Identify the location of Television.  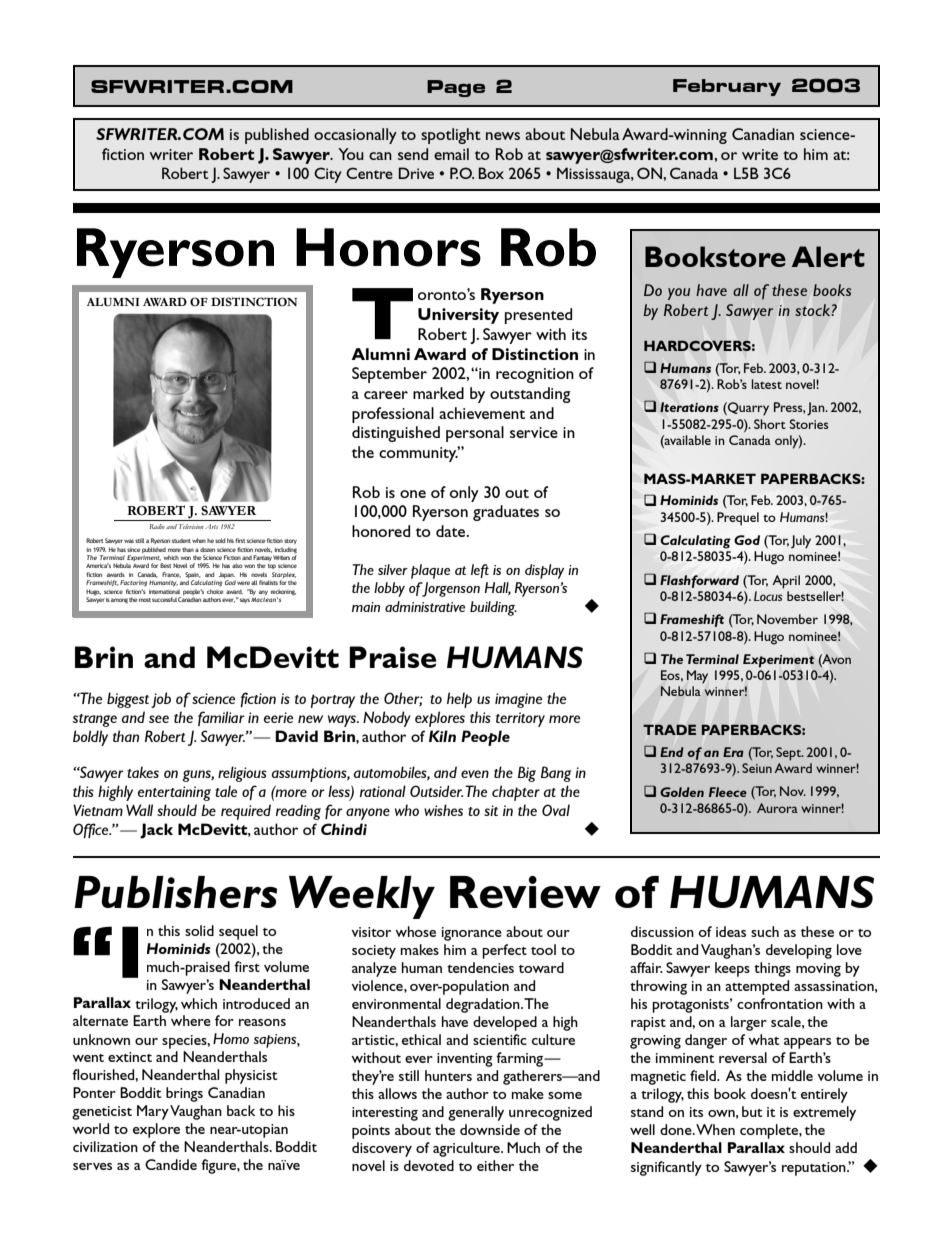
(191, 526).
